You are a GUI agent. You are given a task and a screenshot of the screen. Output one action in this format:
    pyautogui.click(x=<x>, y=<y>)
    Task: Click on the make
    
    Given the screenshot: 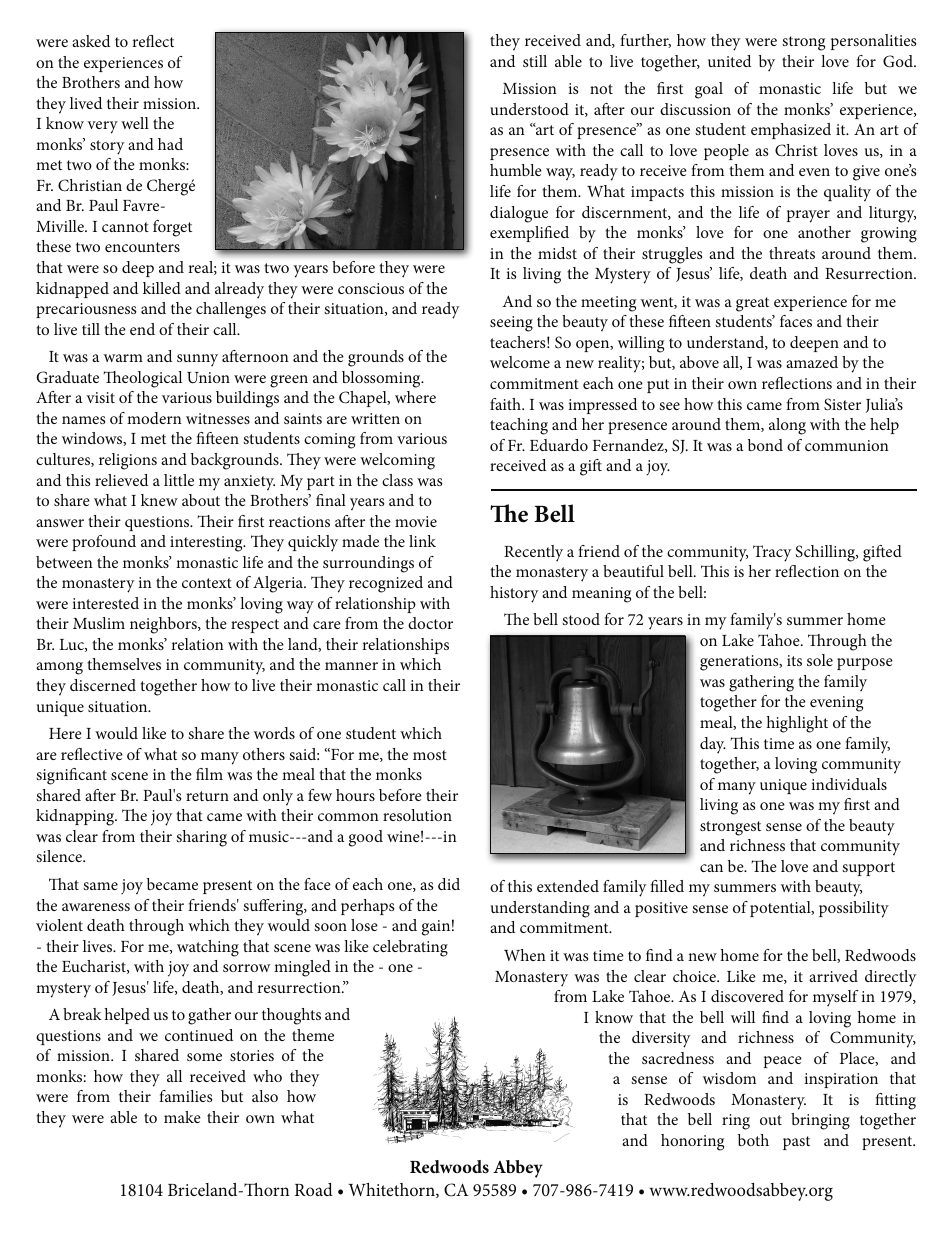 What is the action you would take?
    pyautogui.click(x=182, y=1117)
